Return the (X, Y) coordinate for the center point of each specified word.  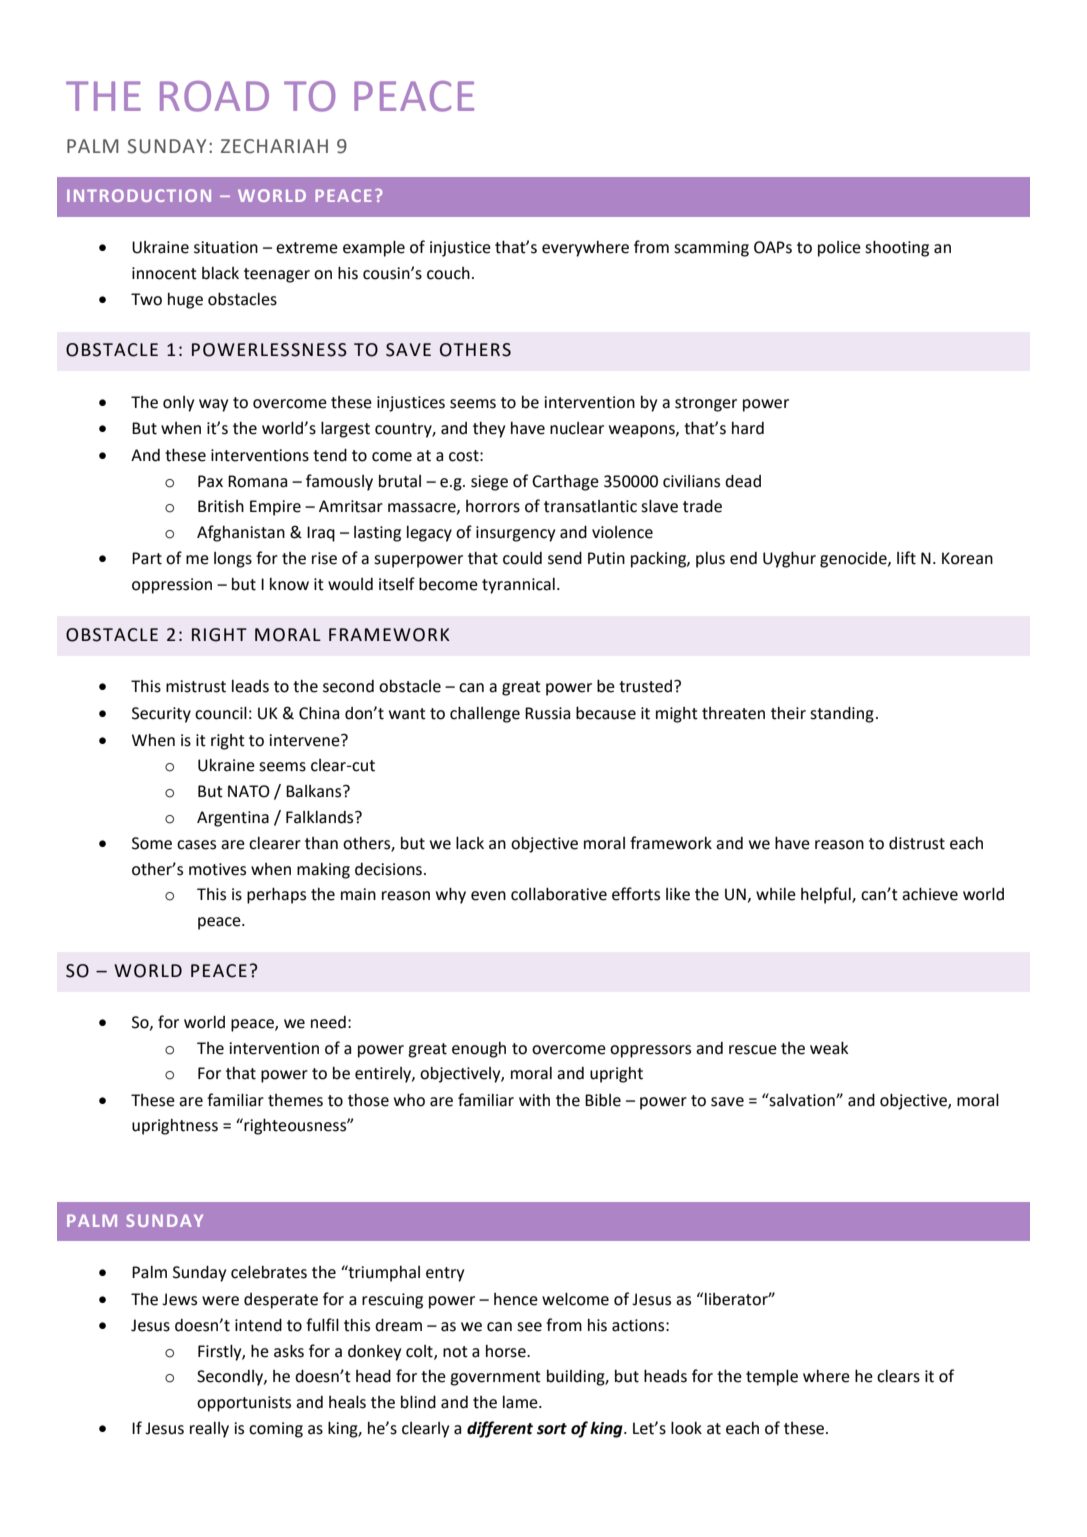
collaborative (559, 894)
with (534, 1100)
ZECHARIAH (274, 146)
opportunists (244, 1404)
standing (842, 715)
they (489, 430)
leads (250, 686)
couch (448, 273)
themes (295, 1100)
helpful (827, 895)
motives (217, 869)
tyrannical (518, 586)
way (213, 405)
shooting (897, 248)
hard (748, 428)
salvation (802, 1100)
